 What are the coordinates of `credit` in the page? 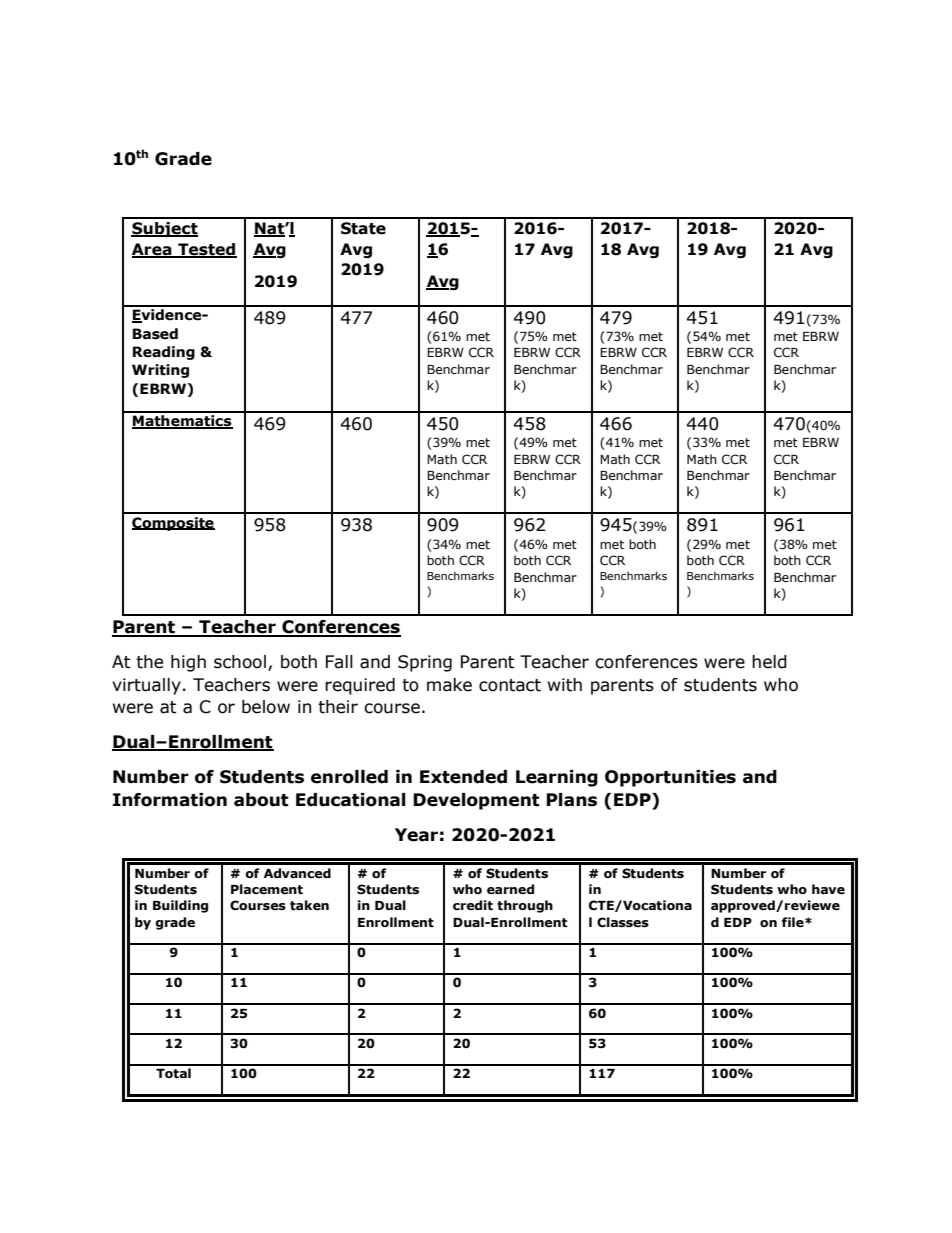 It's located at (473, 905).
